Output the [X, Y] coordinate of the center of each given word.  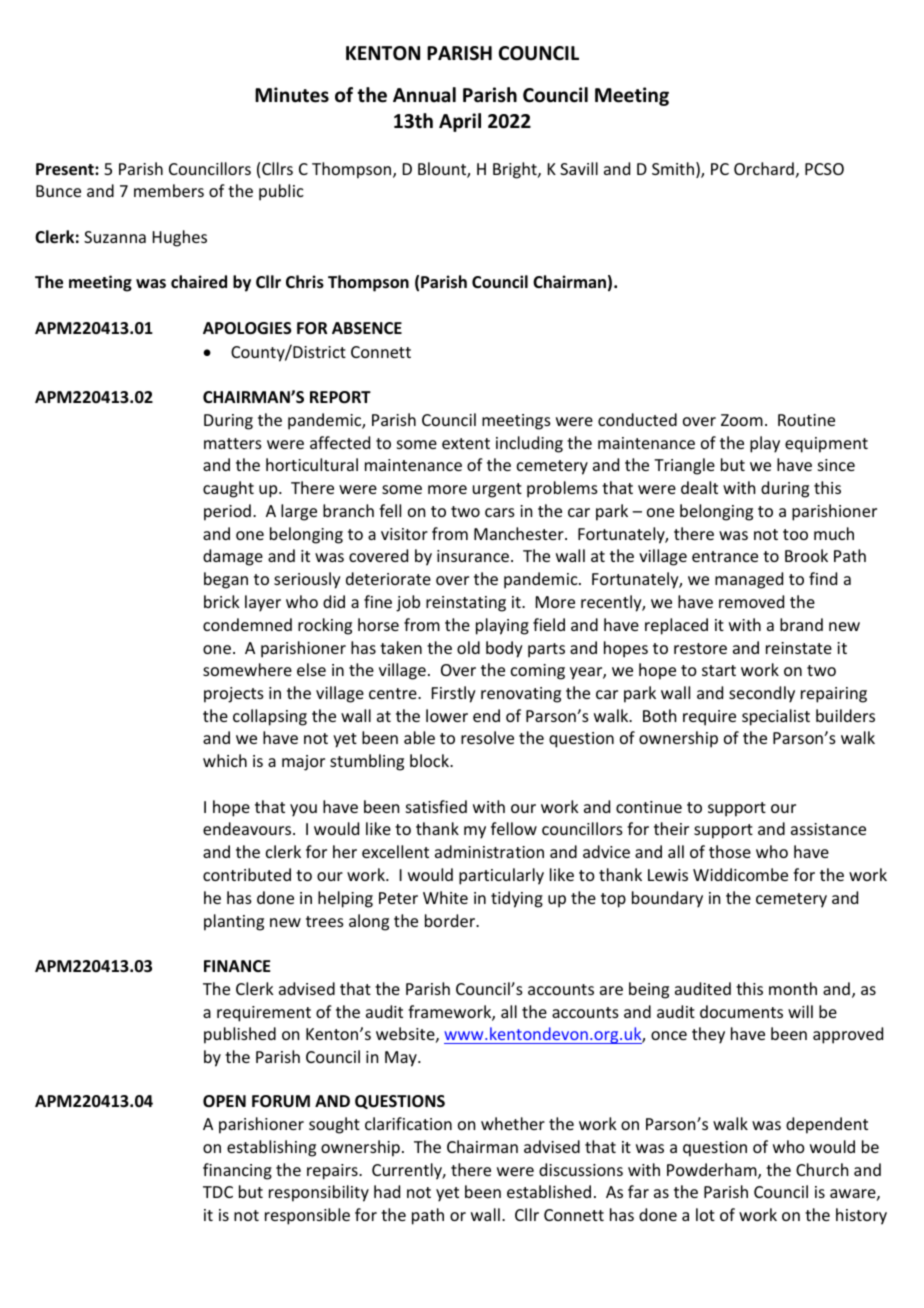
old [468, 647]
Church [822, 1169]
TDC [218, 1192]
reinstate [799, 648]
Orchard [764, 168]
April [460, 122]
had [387, 1191]
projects [234, 695]
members [169, 190]
